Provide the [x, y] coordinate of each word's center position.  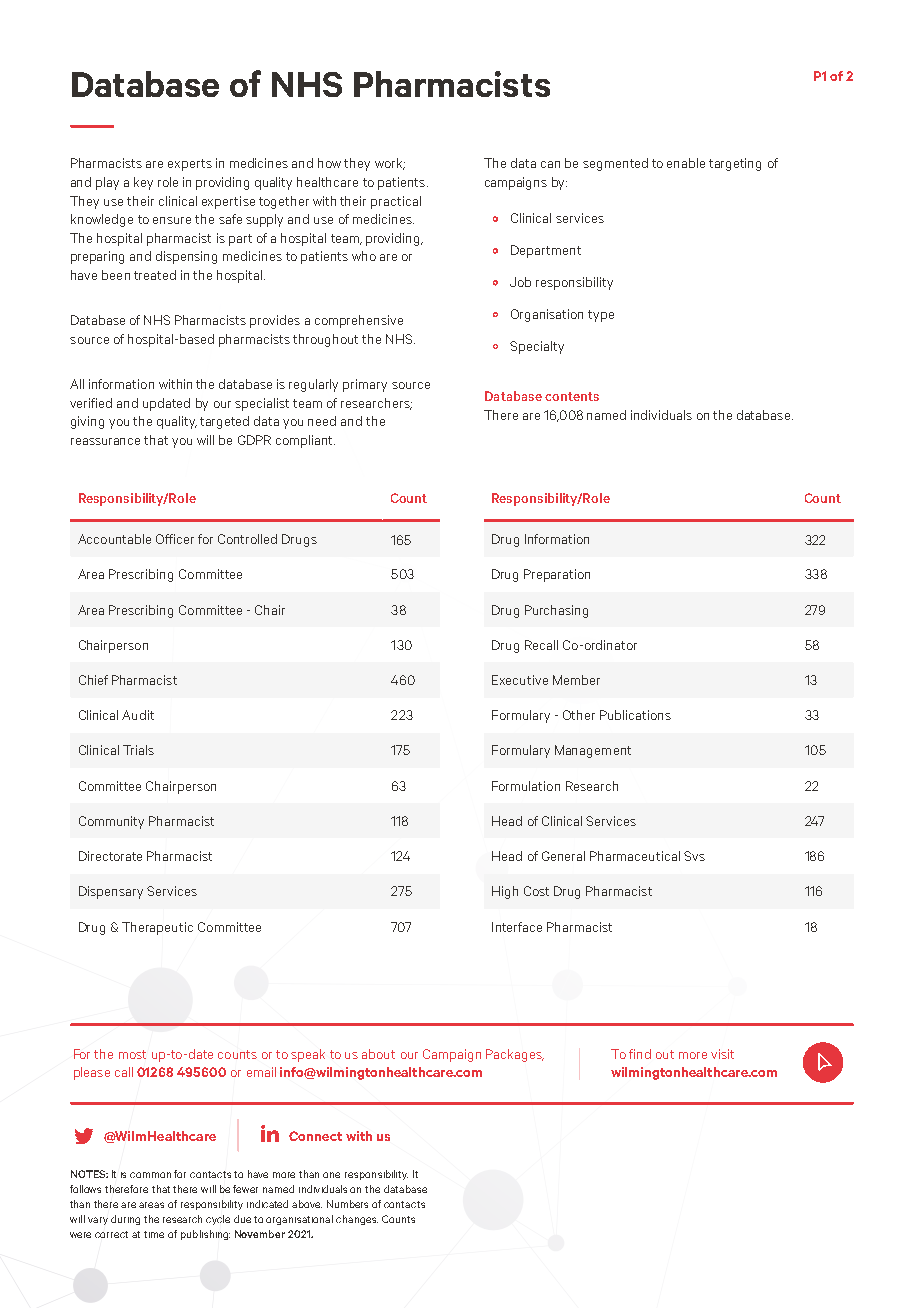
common [150, 1175]
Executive [520, 680]
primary [365, 385]
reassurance [105, 441]
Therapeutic [157, 928]
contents [572, 396]
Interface [517, 927]
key [143, 183]
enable [686, 163]
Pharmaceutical [635, 856]
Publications [635, 715]
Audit [138, 715]
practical [396, 202]
